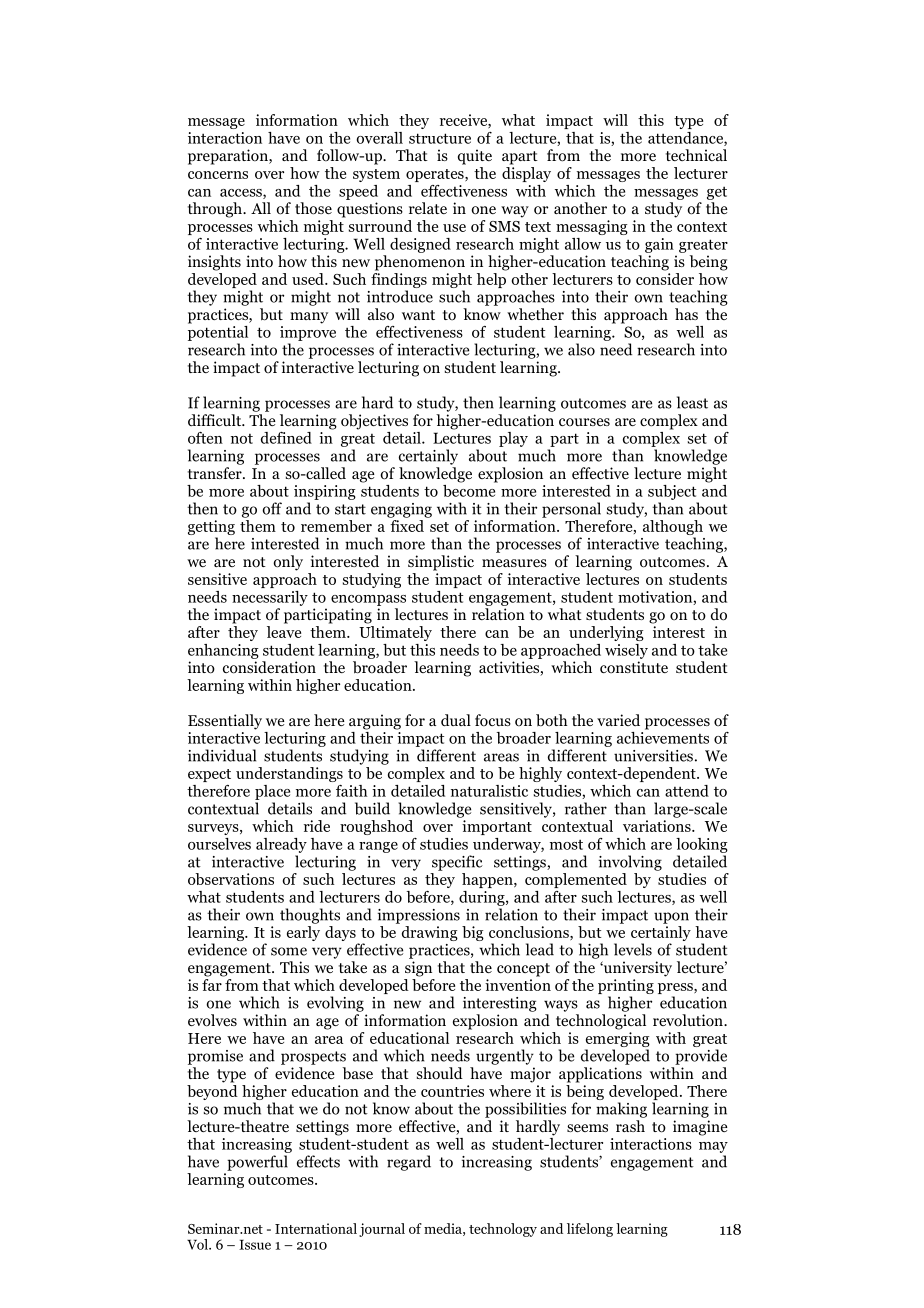 The image size is (924, 1308). What do you see at coordinates (475, 157) in the screenshot?
I see `quite` at bounding box center [475, 157].
